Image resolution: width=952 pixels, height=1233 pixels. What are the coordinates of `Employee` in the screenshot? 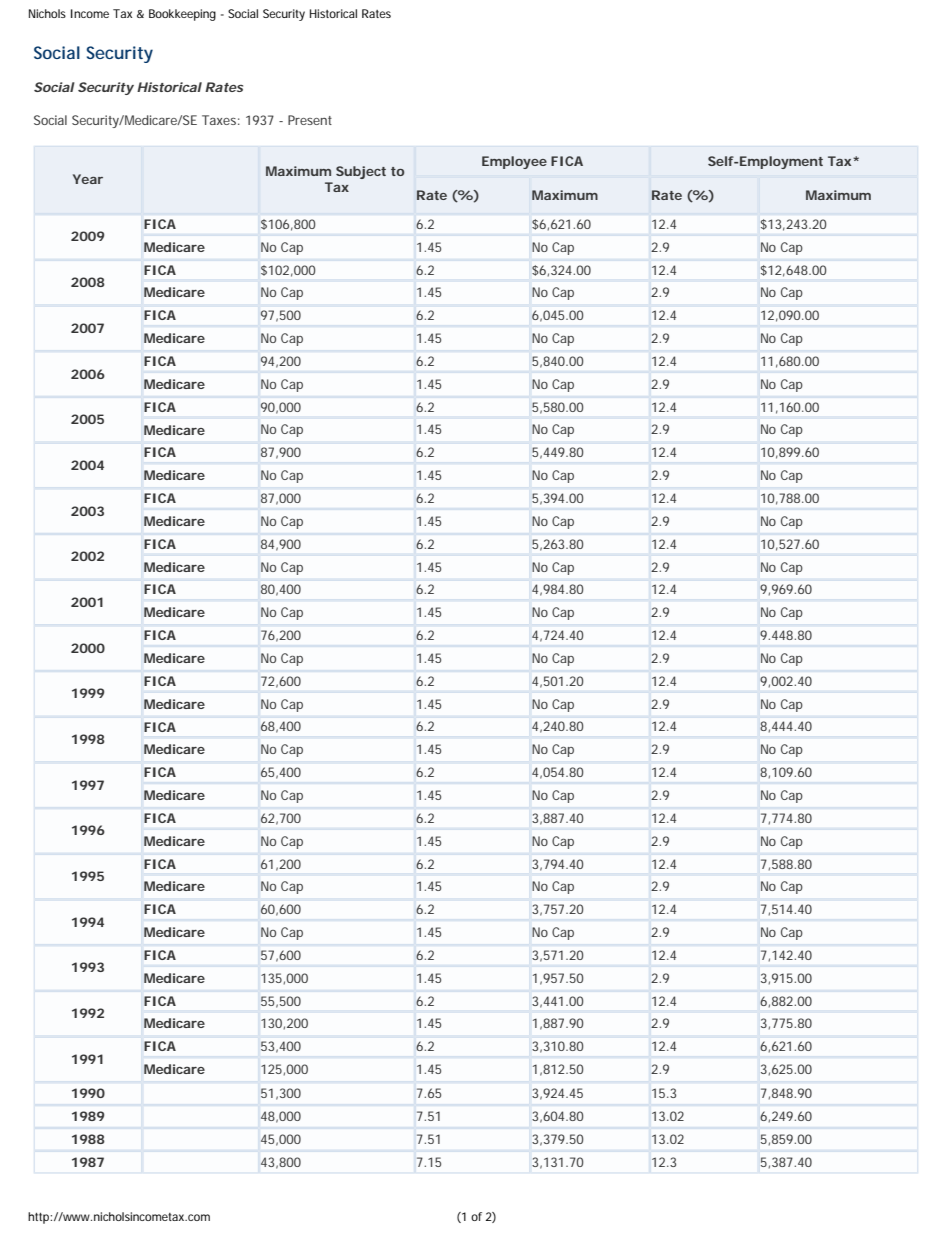 It's located at (514, 162).
